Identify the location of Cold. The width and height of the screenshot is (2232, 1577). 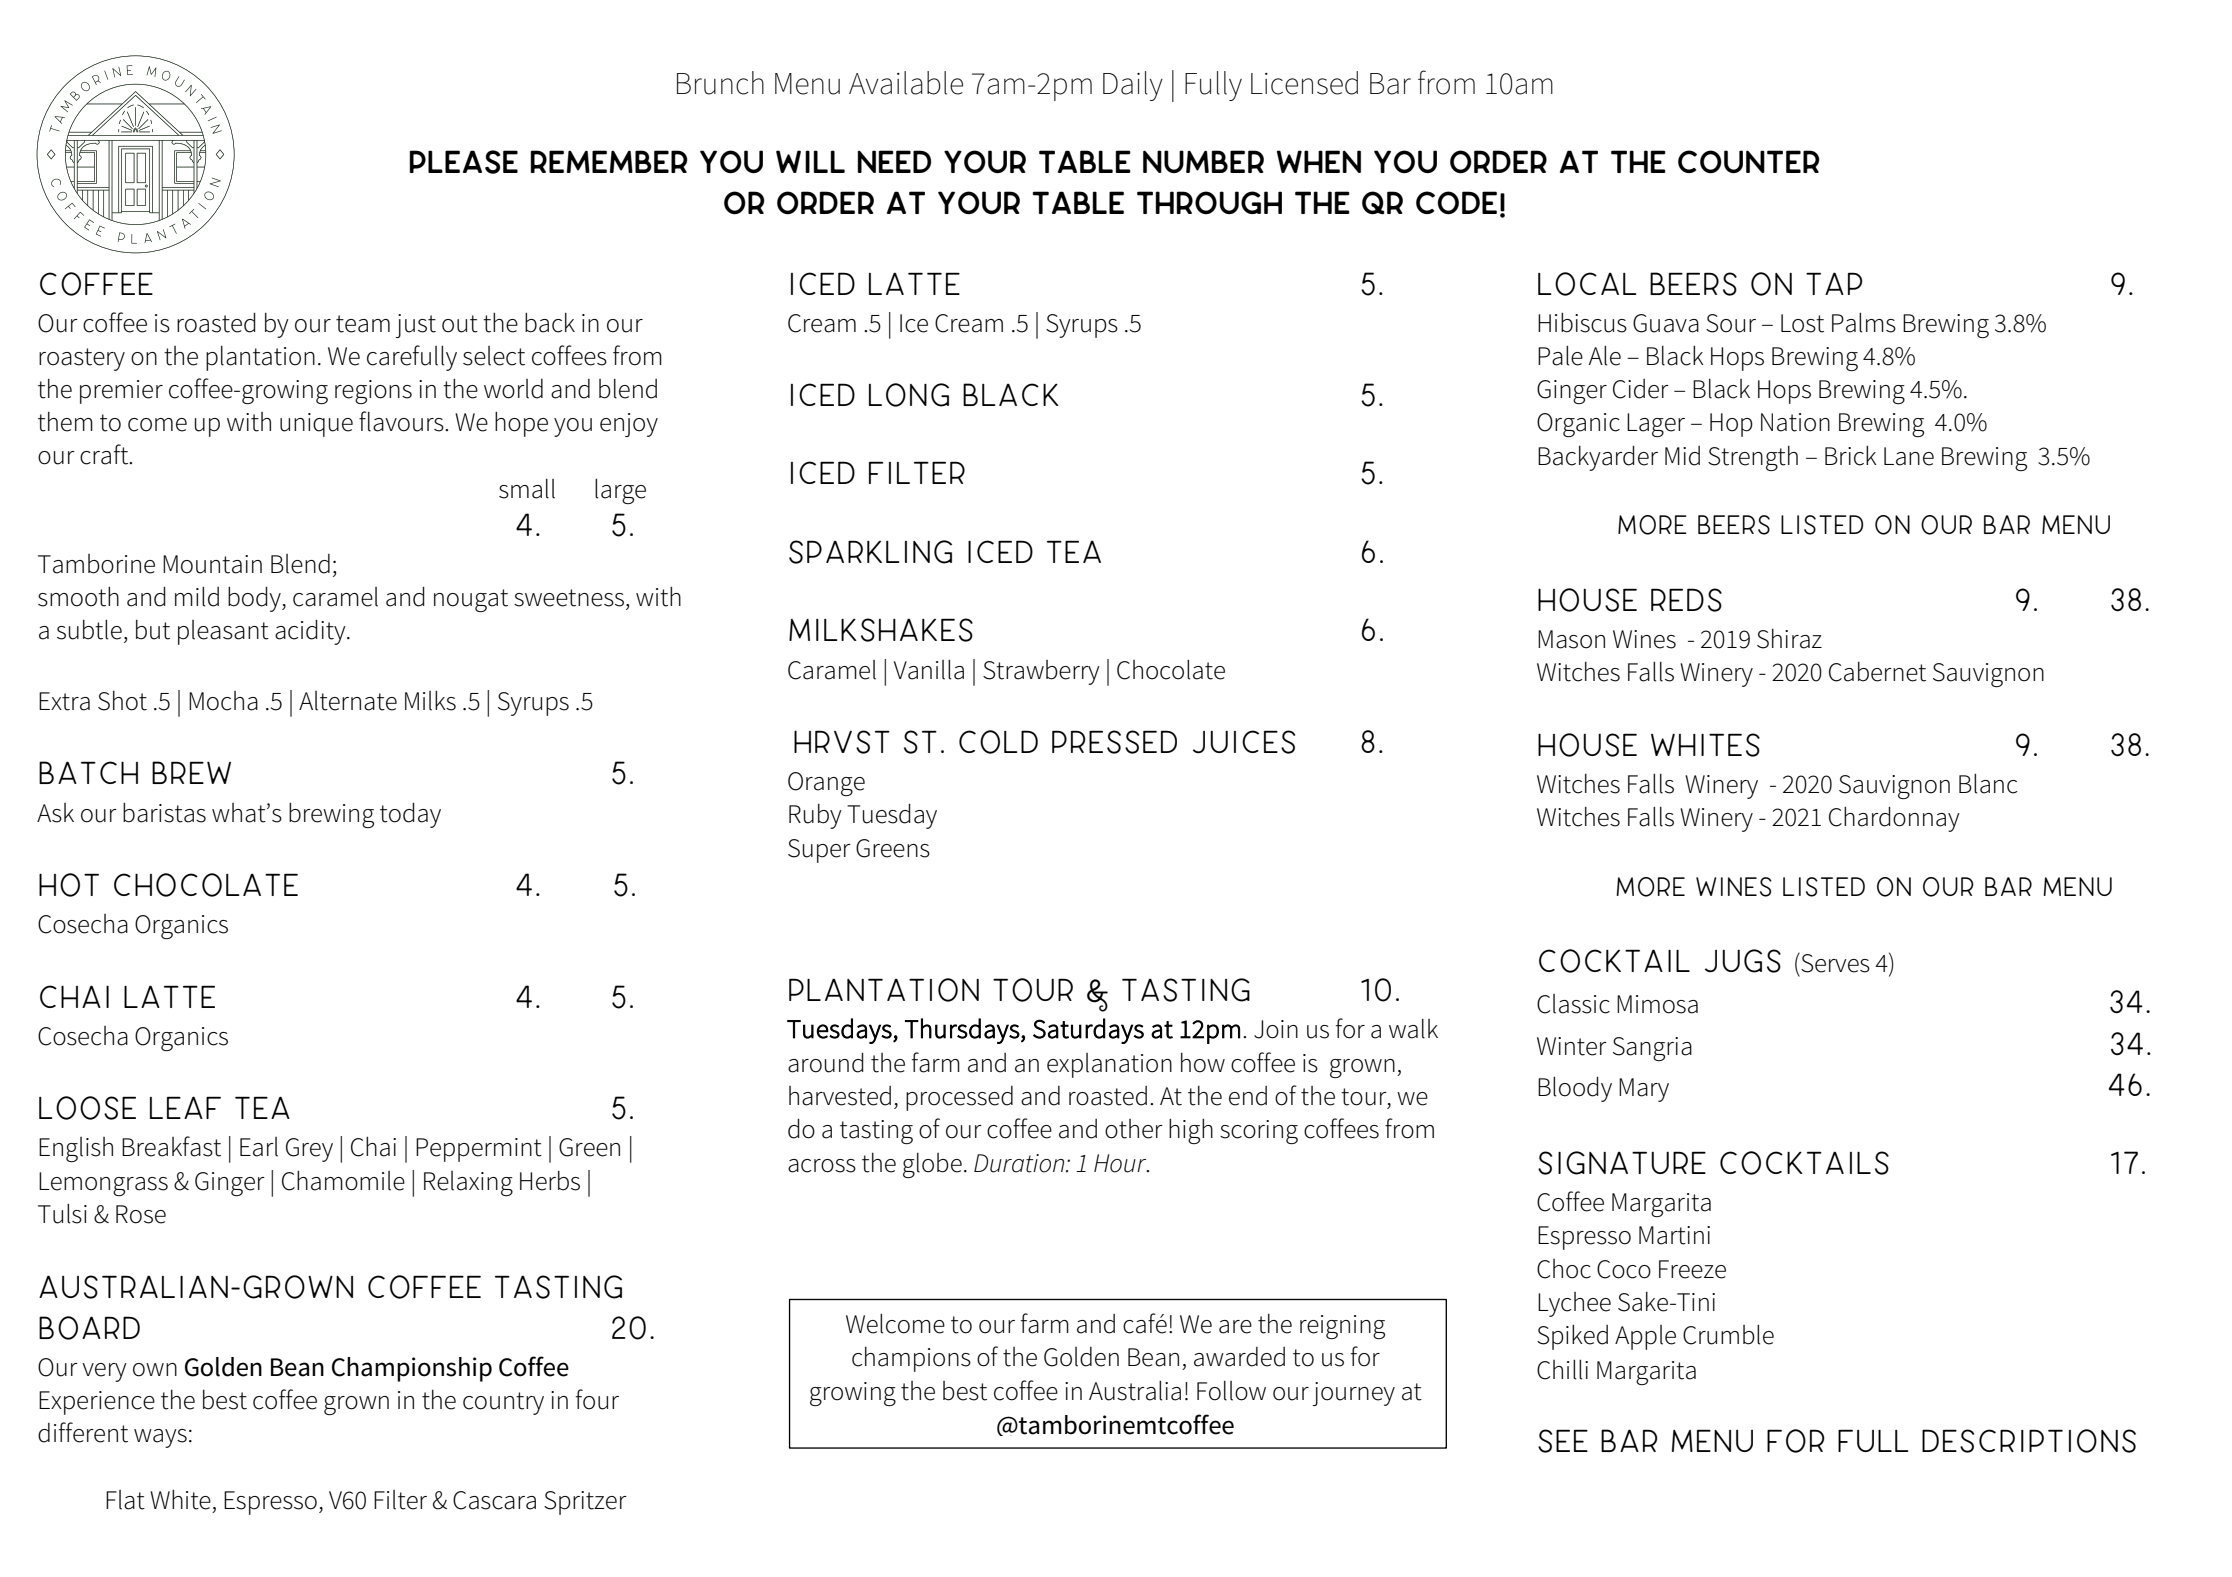
(998, 742).
